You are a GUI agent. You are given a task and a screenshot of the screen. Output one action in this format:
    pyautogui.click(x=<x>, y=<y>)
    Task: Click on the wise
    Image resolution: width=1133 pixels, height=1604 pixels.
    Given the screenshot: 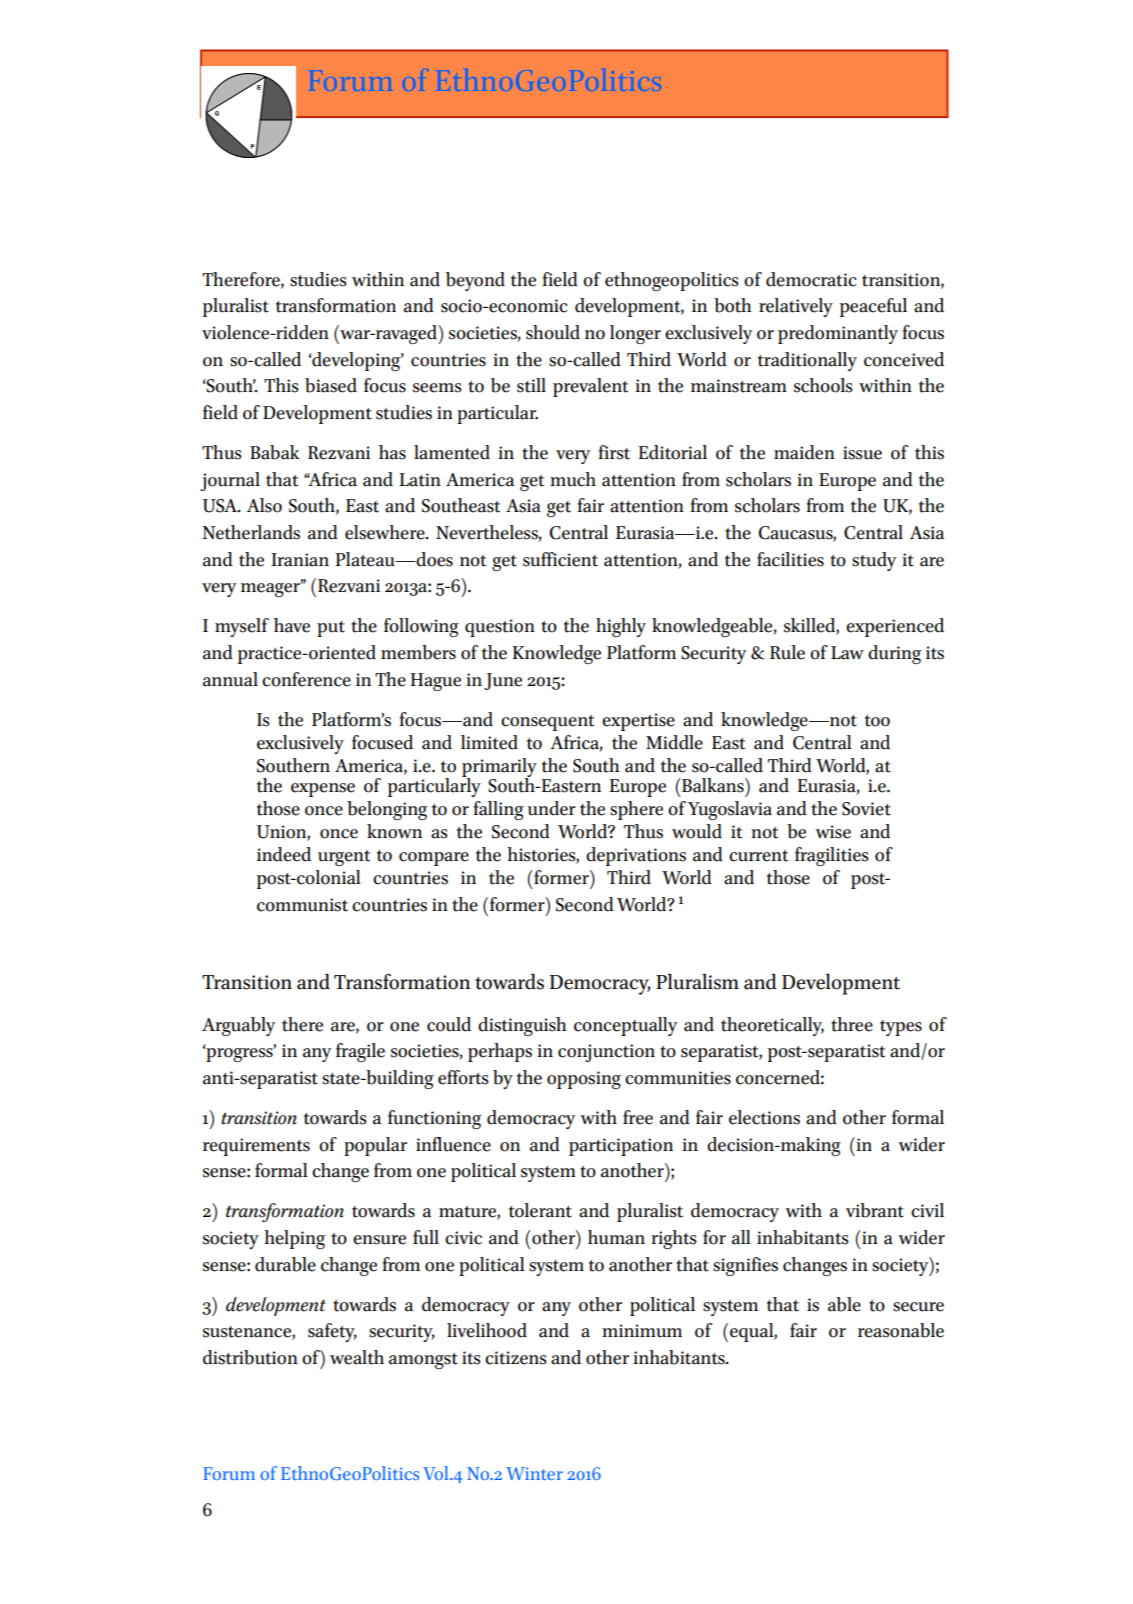 What is the action you would take?
    pyautogui.click(x=833, y=832)
